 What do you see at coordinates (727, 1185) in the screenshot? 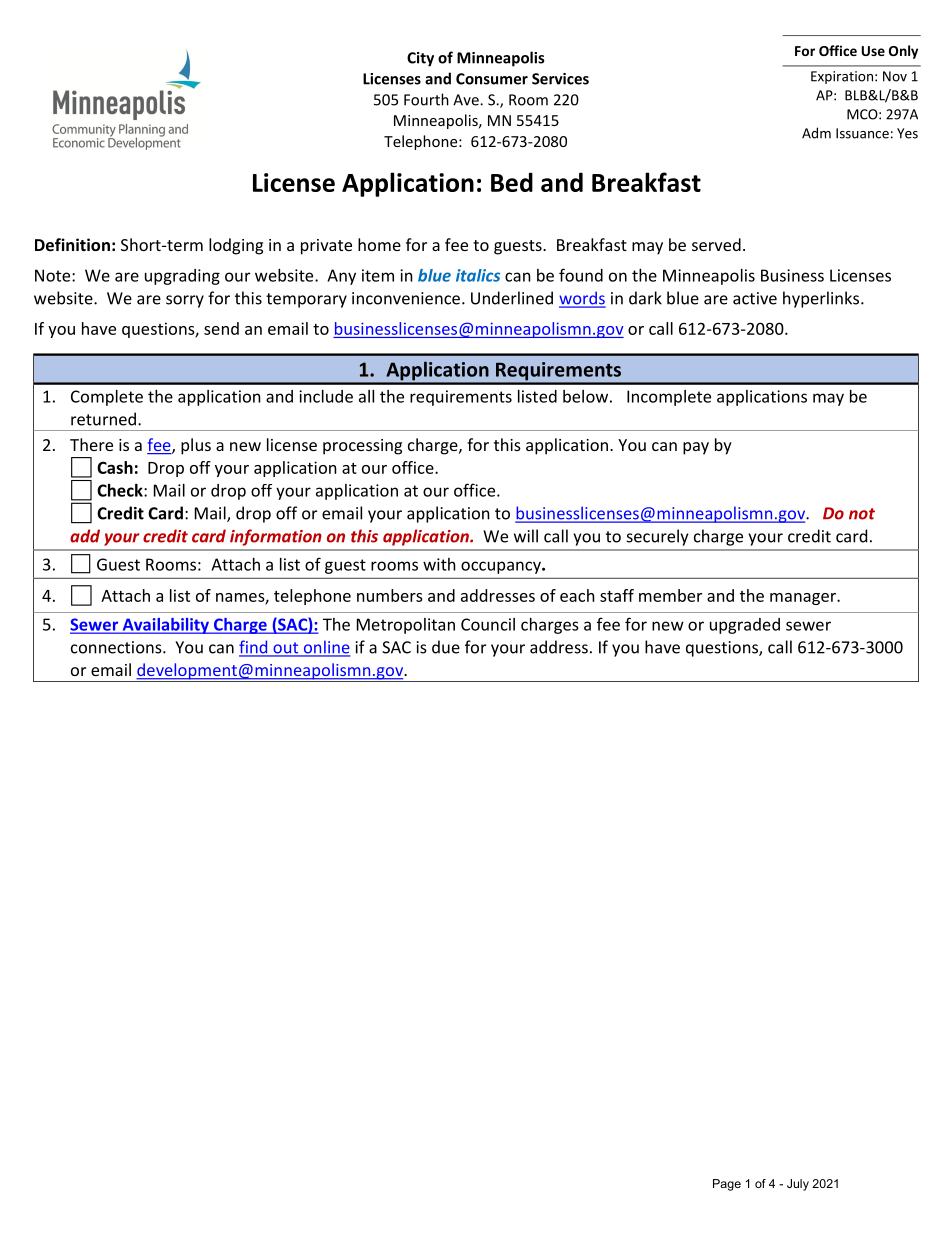
I see `Page` at bounding box center [727, 1185].
